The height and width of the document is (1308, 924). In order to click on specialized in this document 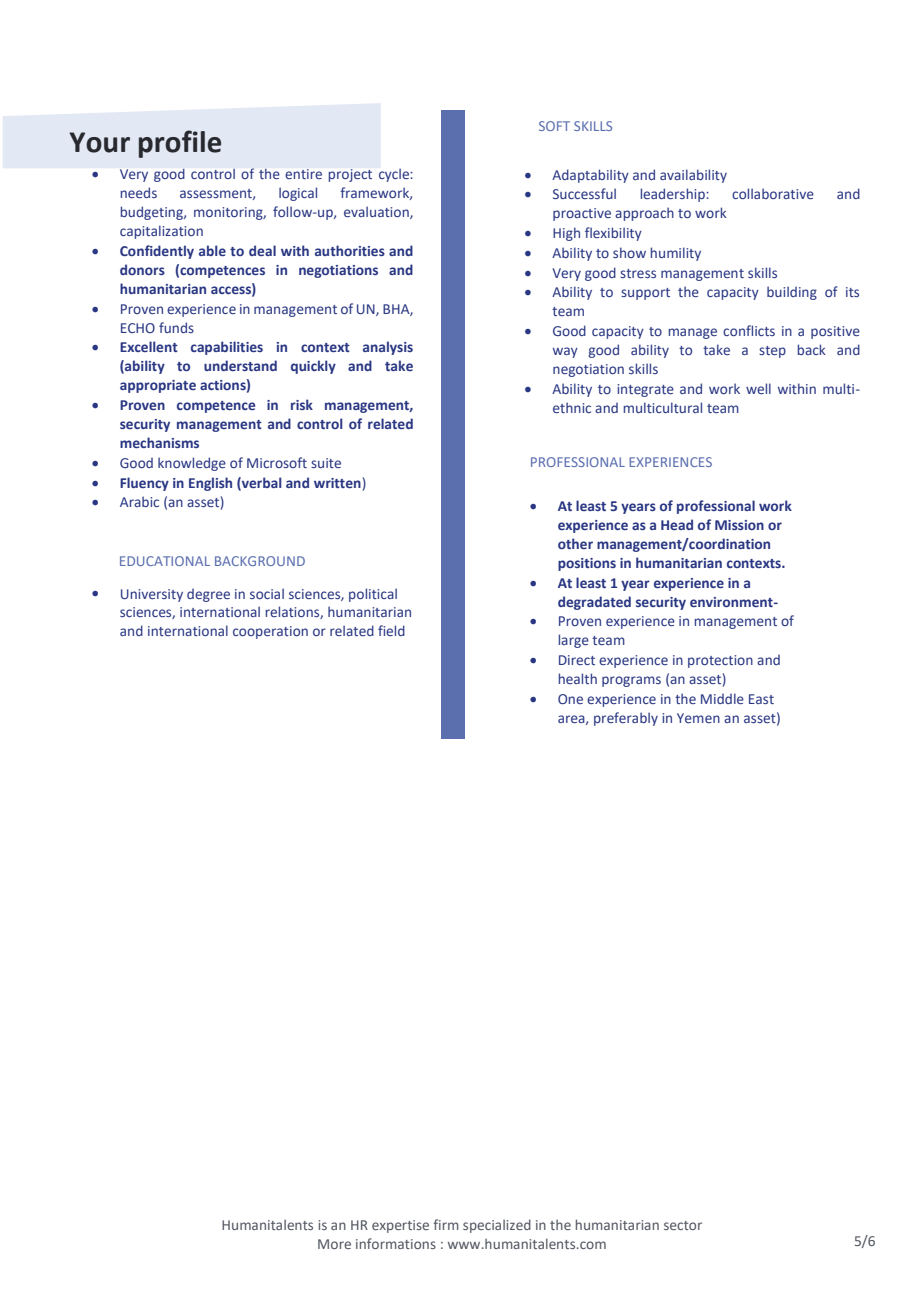, I will do `click(497, 1226)`.
